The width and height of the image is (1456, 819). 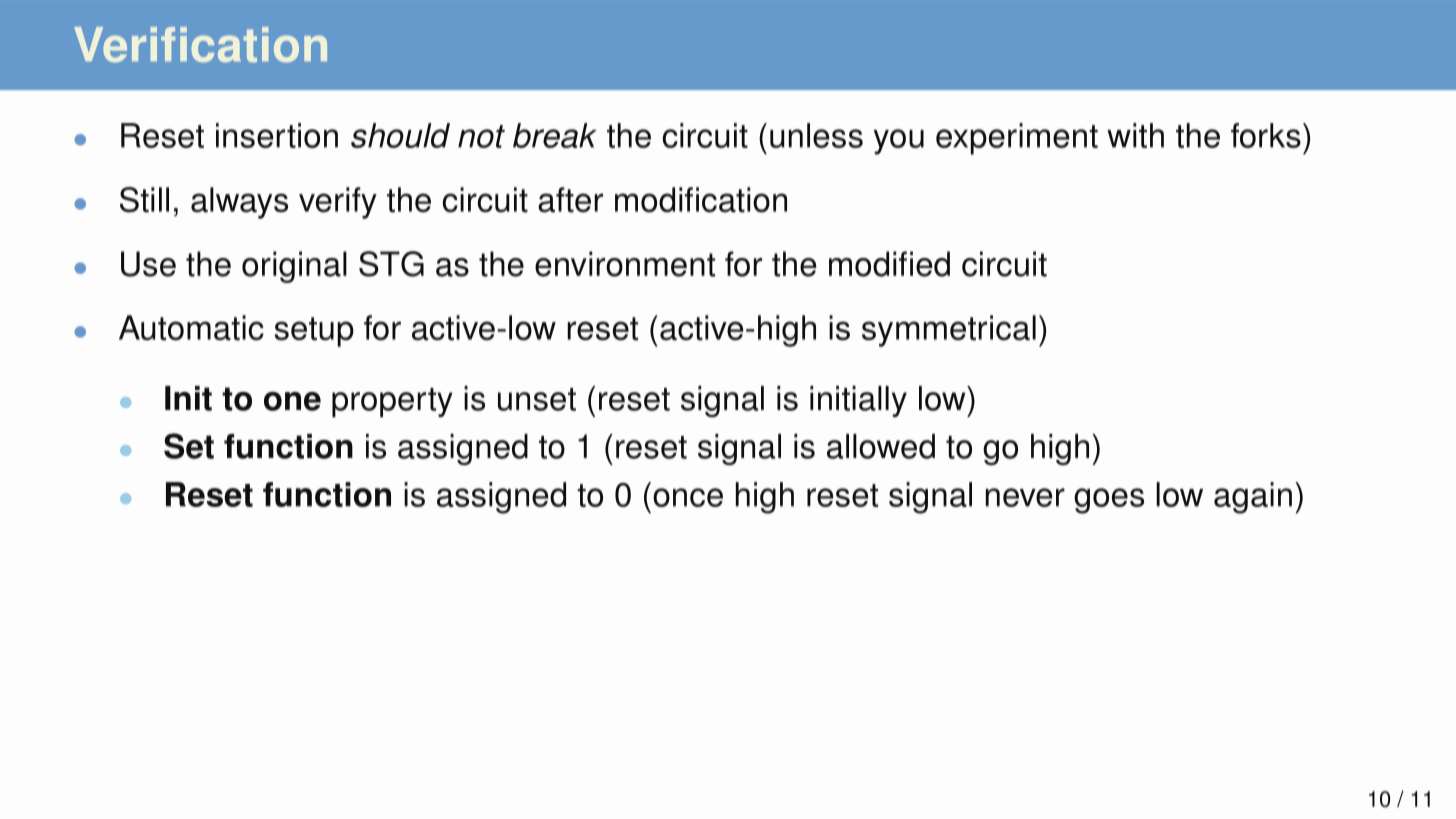 What do you see at coordinates (889, 264) in the image?
I see `modified` at bounding box center [889, 264].
